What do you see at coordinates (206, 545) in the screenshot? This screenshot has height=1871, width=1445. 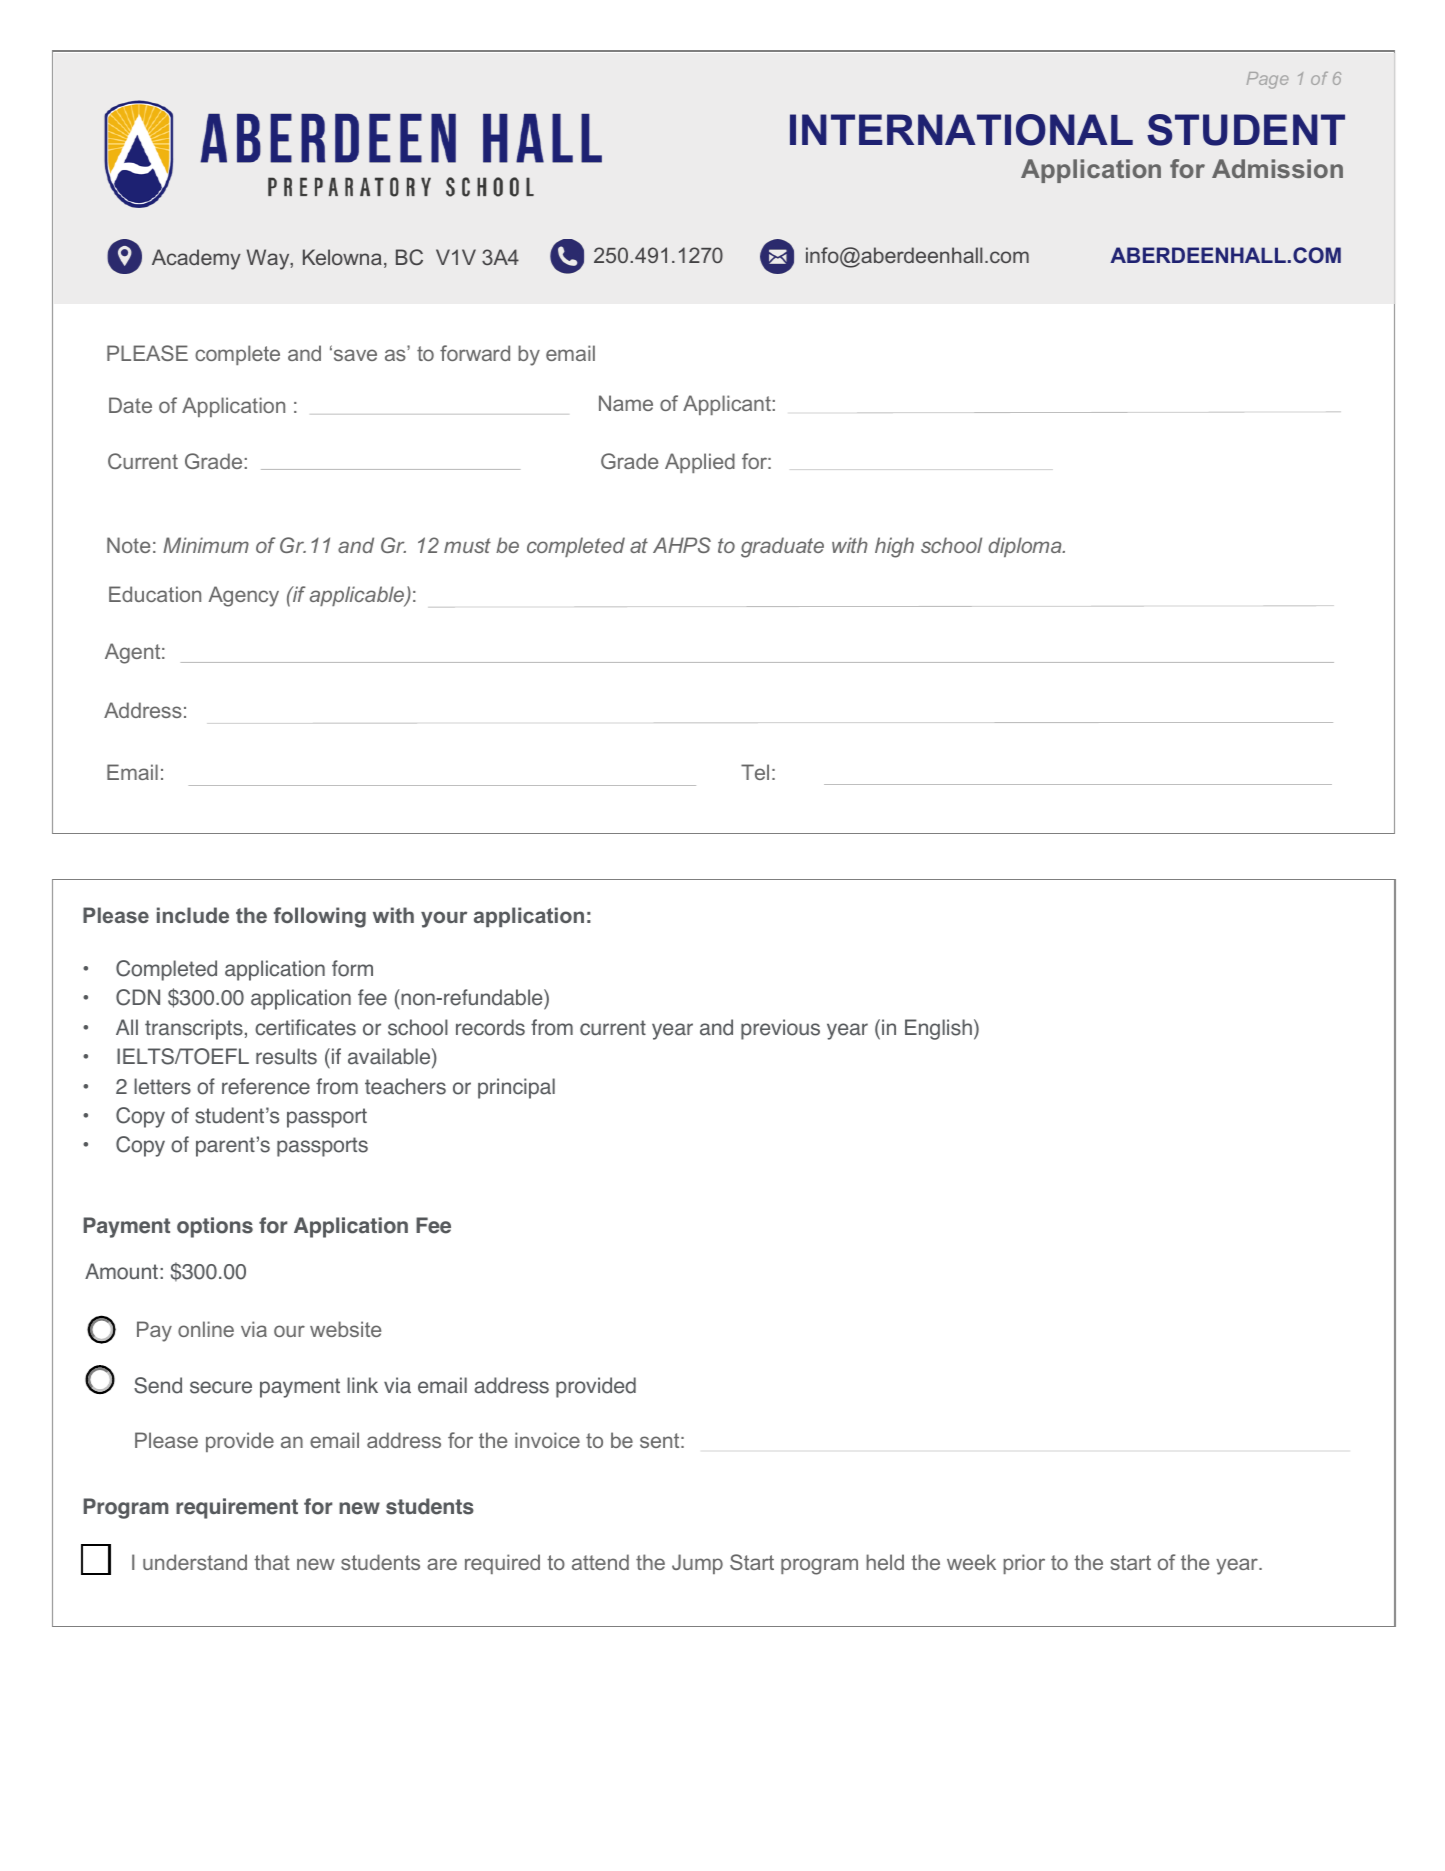 I see `Minimum` at bounding box center [206, 545].
